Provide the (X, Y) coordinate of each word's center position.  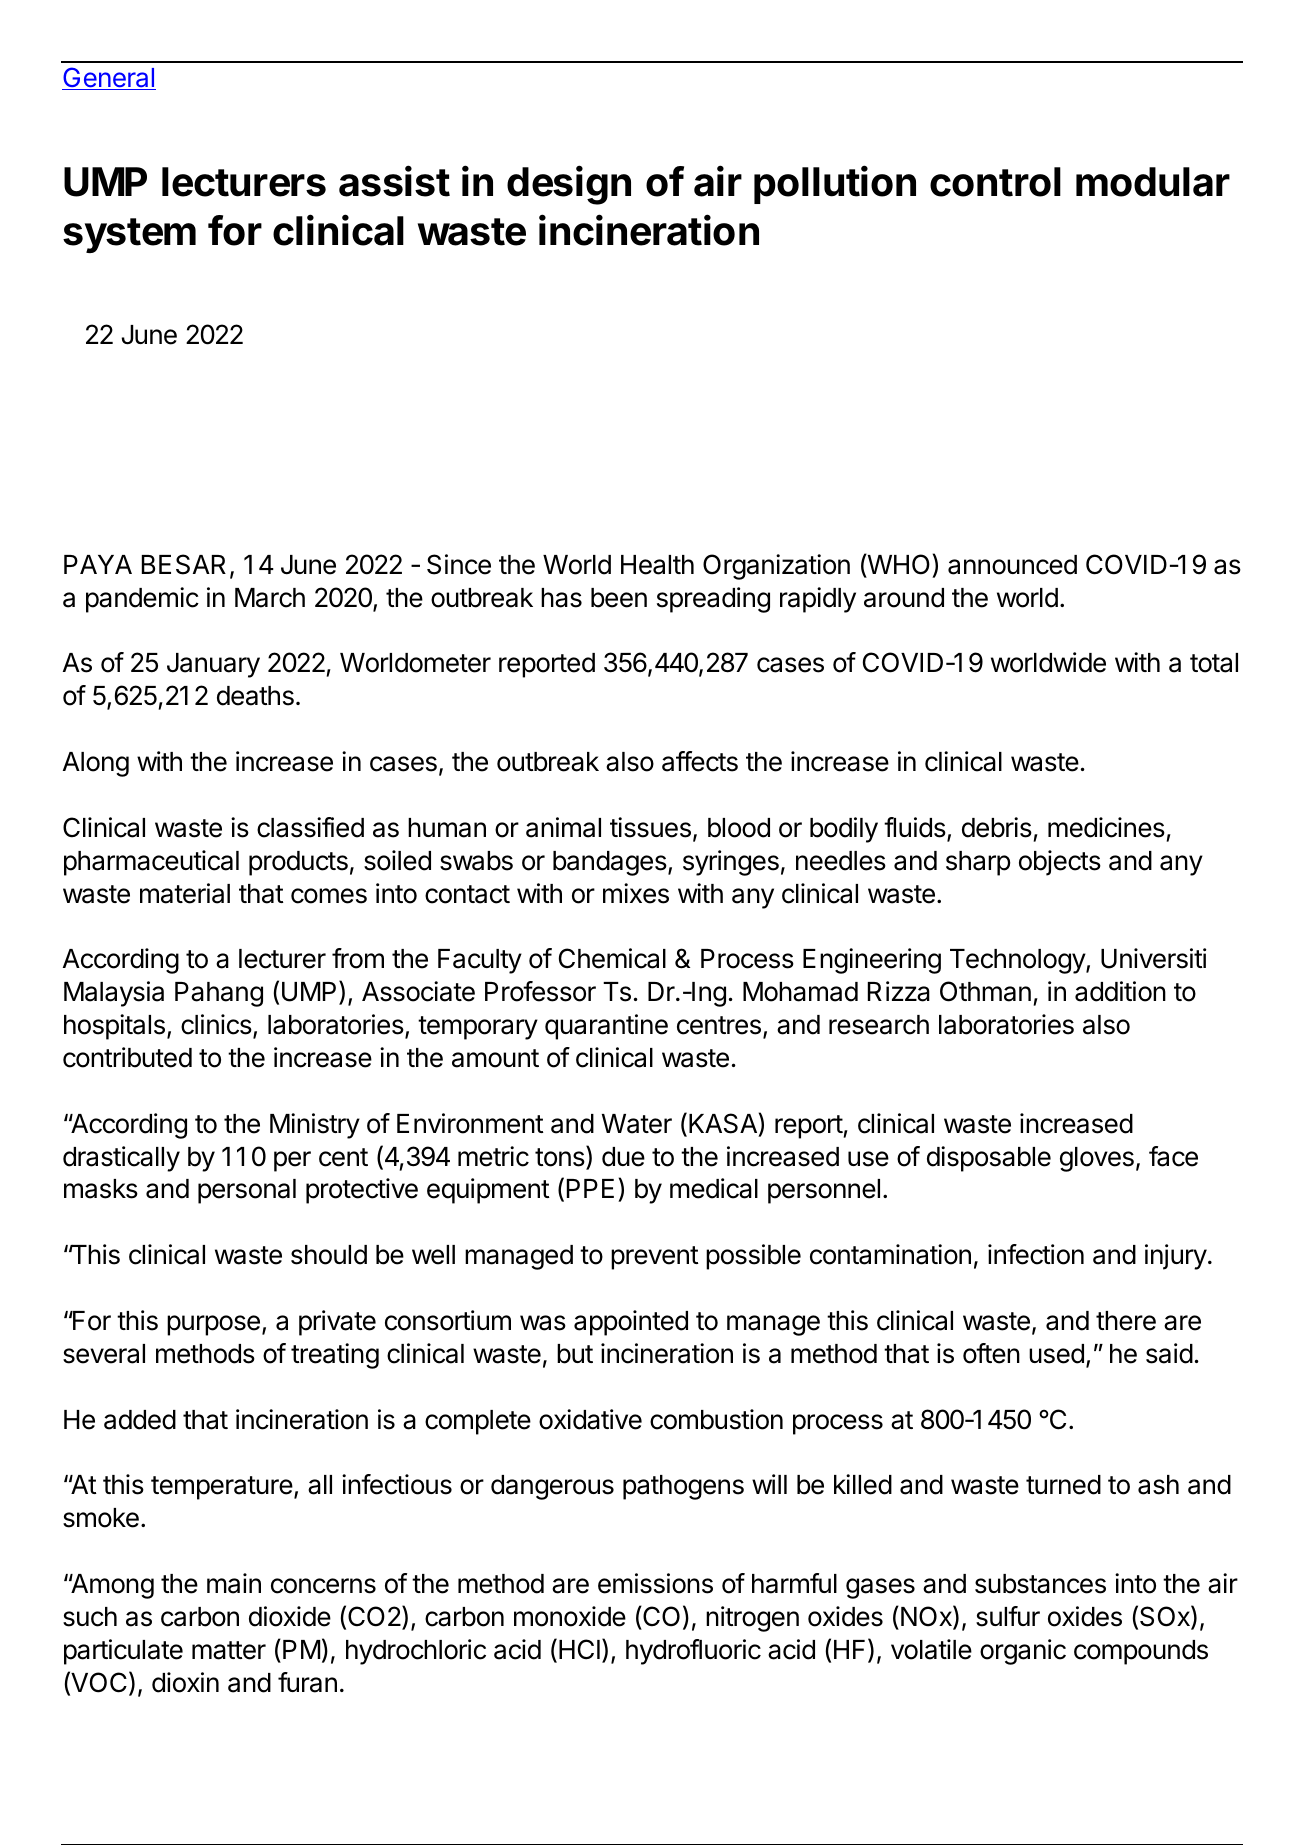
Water (637, 1124)
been (619, 598)
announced (1012, 565)
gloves (1097, 1159)
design (569, 185)
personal (247, 1191)
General (109, 78)
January (213, 665)
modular (1153, 182)
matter (229, 1650)
